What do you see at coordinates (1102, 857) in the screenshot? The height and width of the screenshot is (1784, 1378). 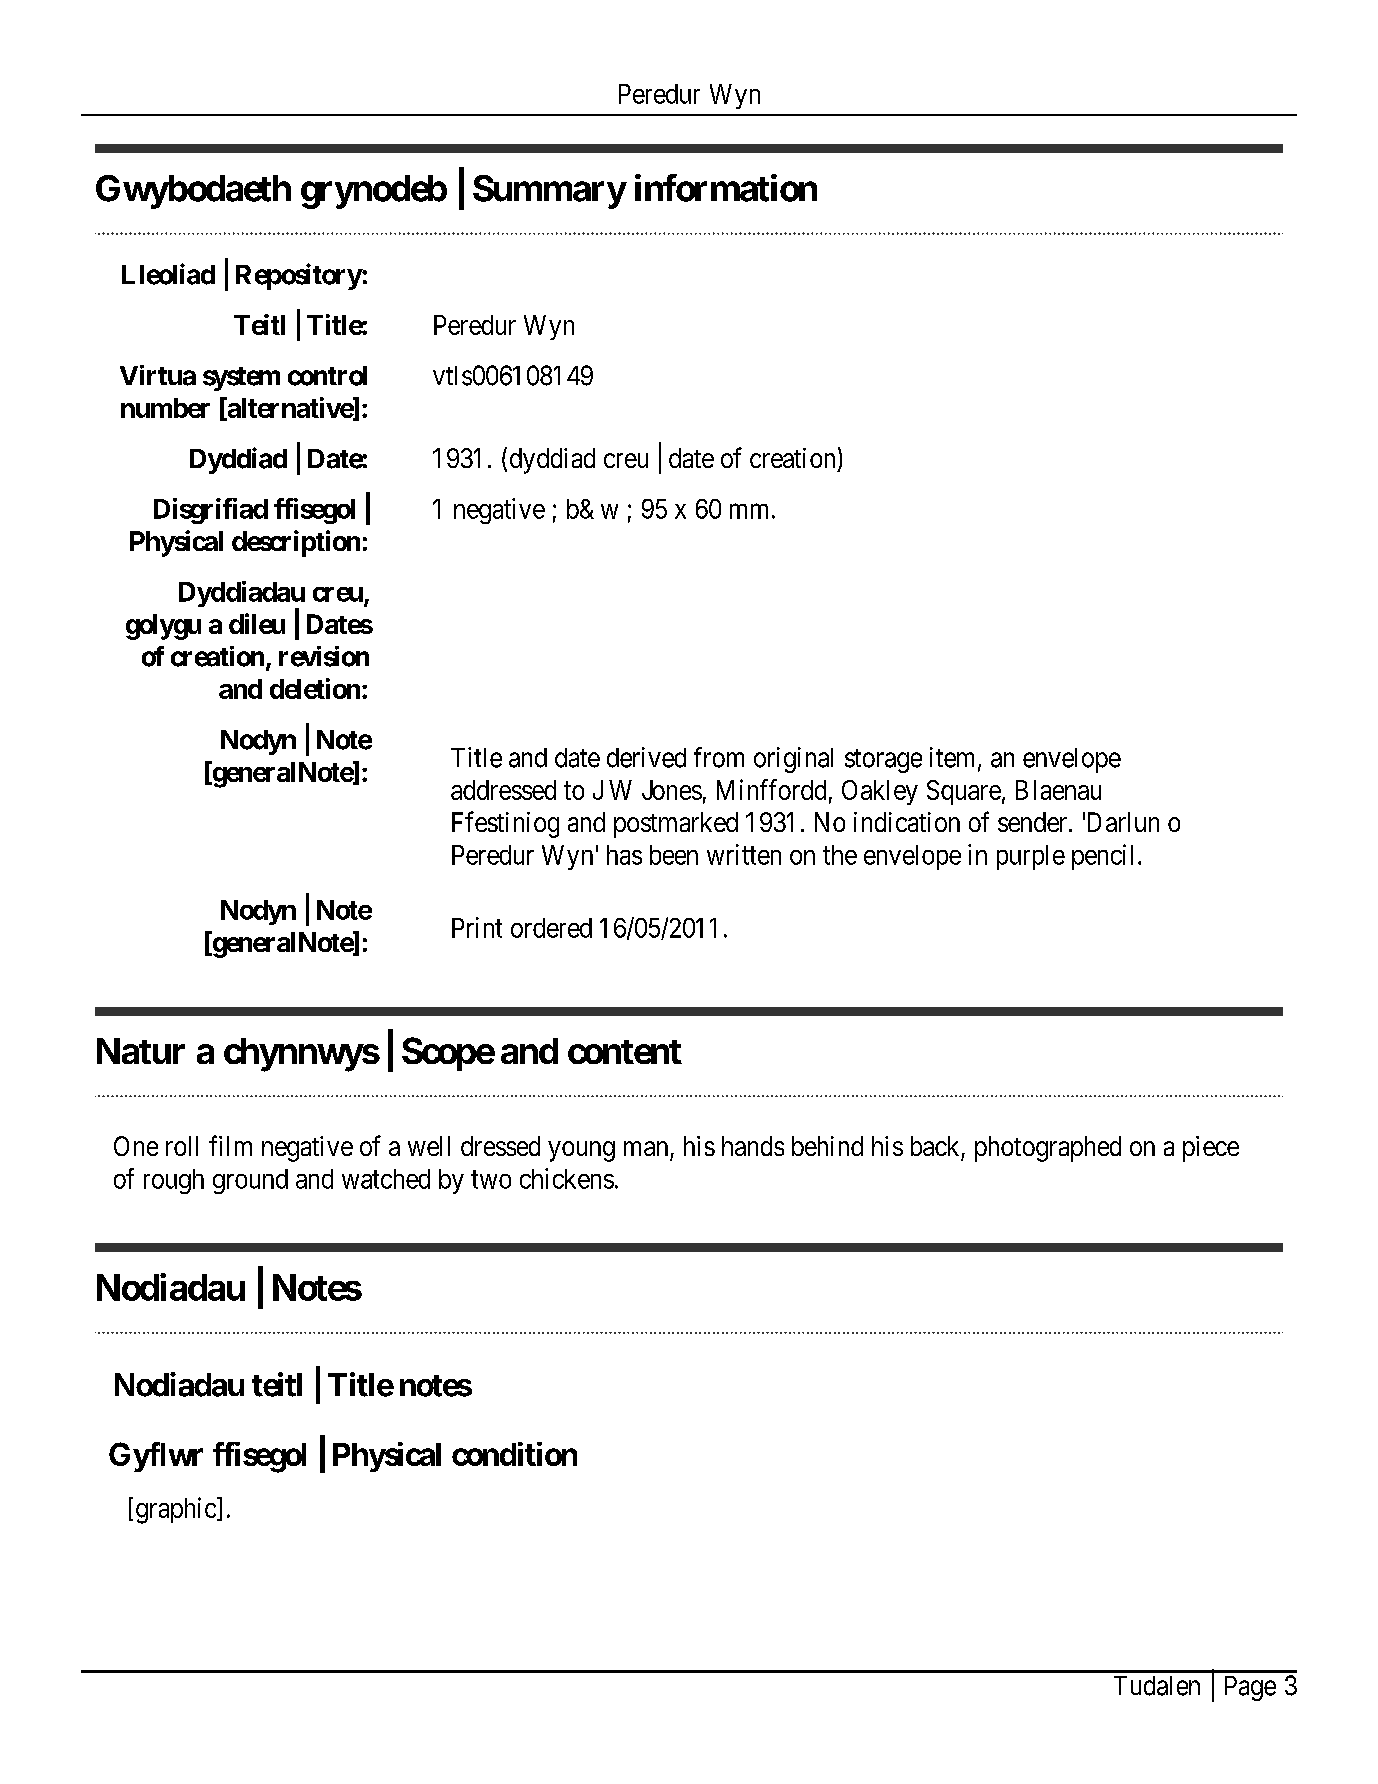 I see `pencil` at bounding box center [1102, 857].
